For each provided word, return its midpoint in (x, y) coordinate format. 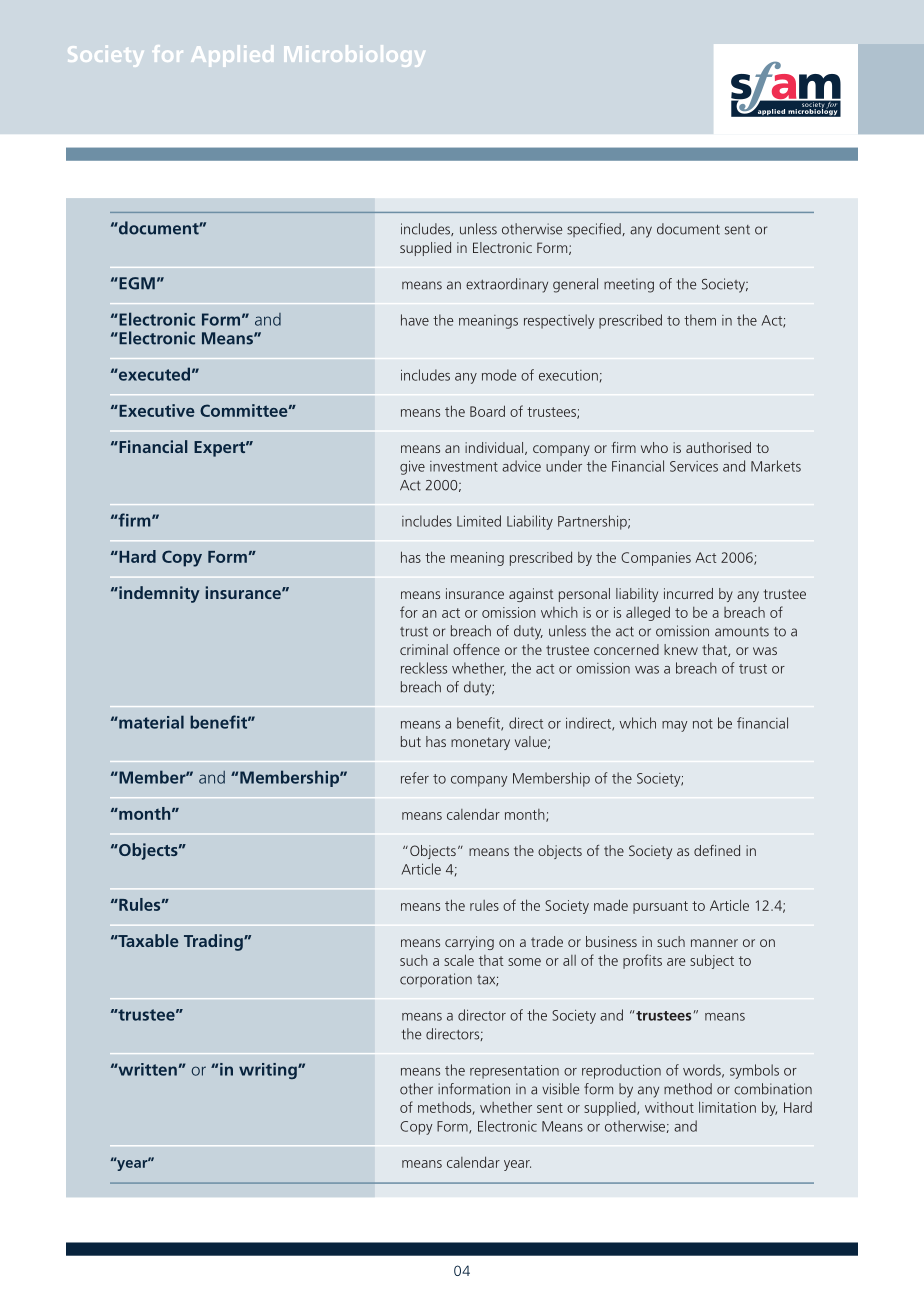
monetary (480, 743)
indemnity (158, 594)
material (150, 722)
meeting (629, 285)
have (415, 320)
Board (487, 411)
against (531, 595)
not (703, 724)
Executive (156, 410)
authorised (718, 447)
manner (714, 943)
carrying (469, 943)
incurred (688, 593)
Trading (214, 942)
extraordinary (507, 285)
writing (269, 1071)
